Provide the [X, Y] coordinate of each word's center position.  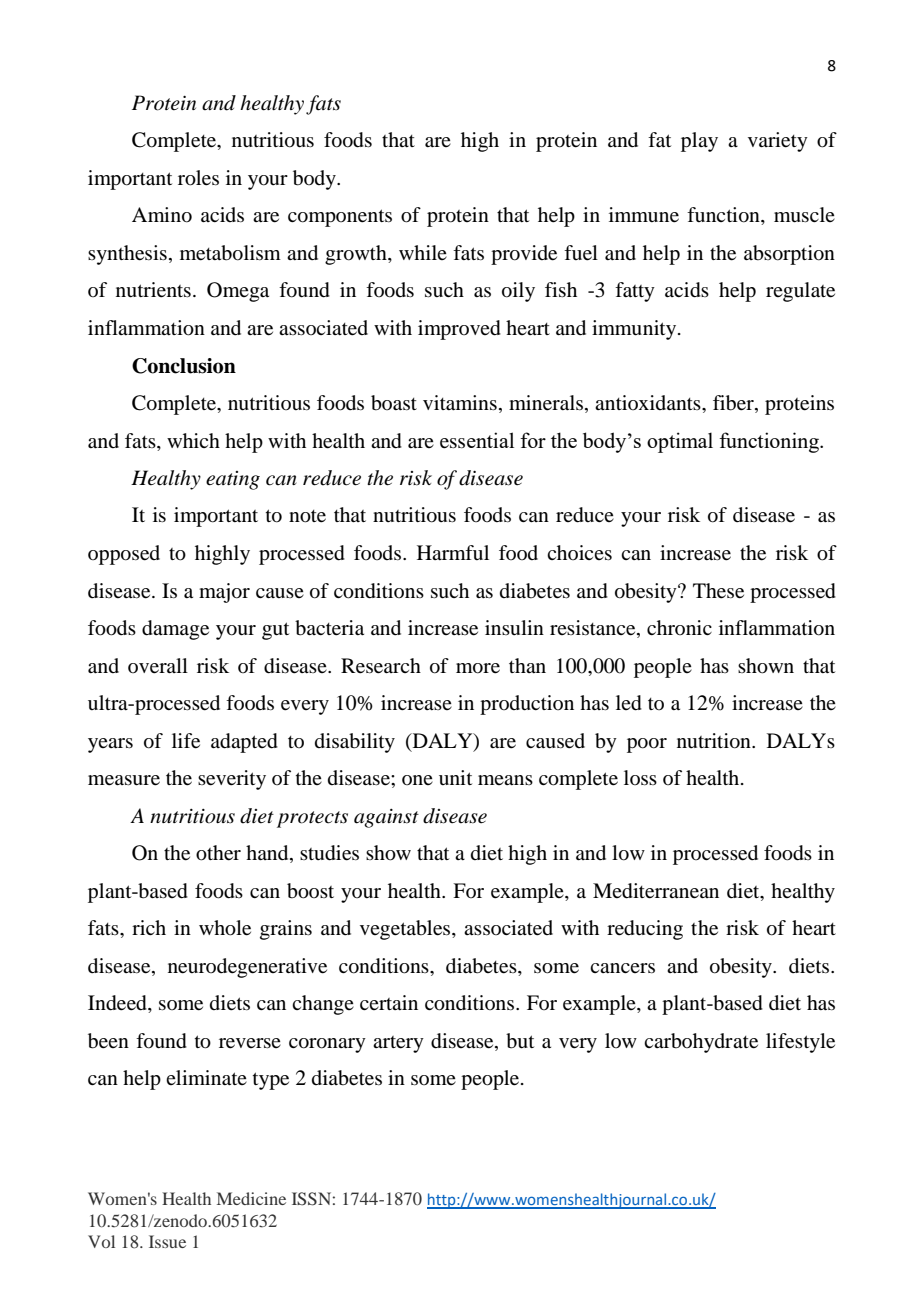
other [218, 853]
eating [233, 480]
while [423, 252]
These [718, 591]
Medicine [251, 1198]
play [699, 142]
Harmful [453, 552]
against [386, 818]
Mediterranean [656, 891]
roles [198, 178]
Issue [167, 1241]
